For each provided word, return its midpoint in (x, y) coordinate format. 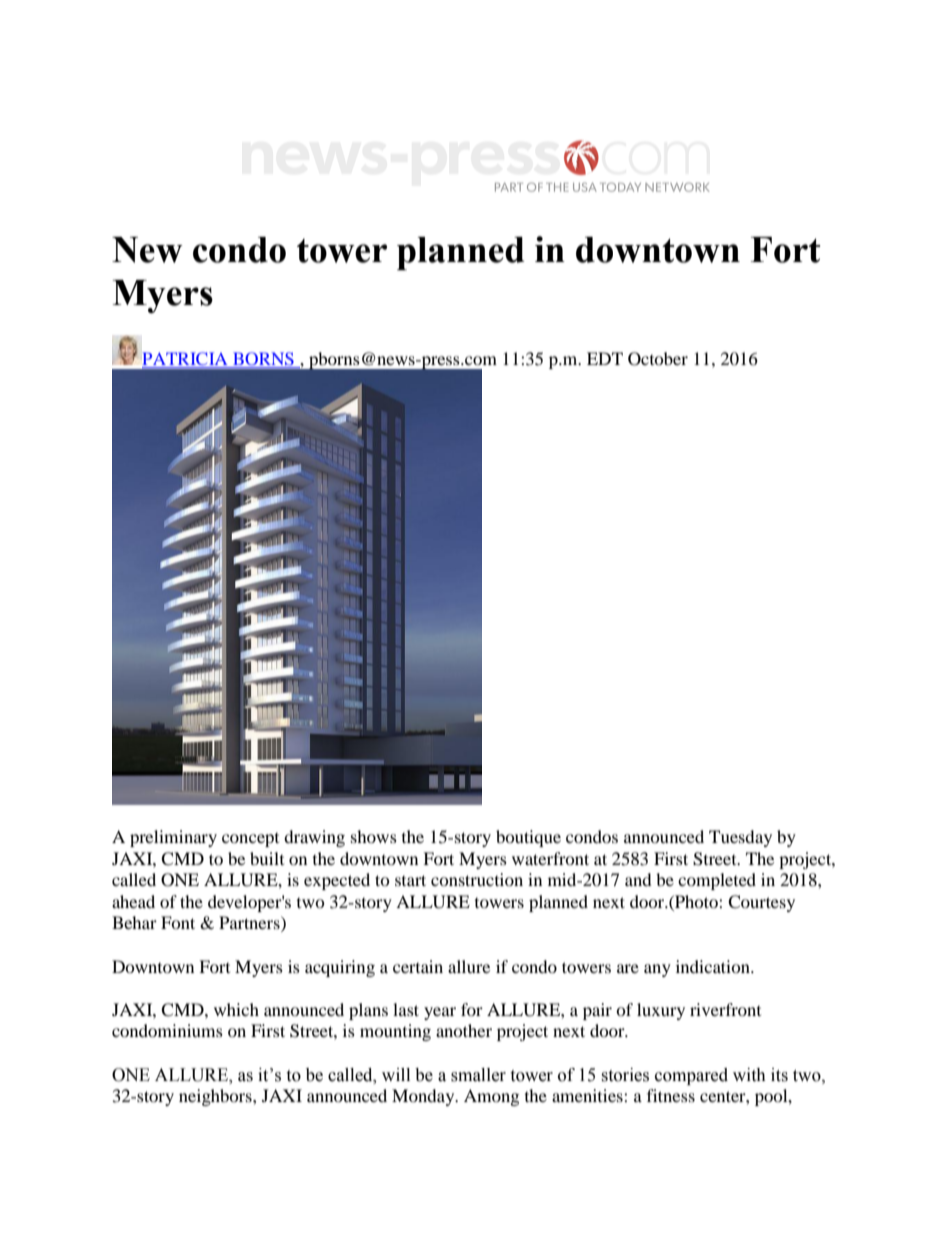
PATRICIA (186, 360)
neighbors (216, 1097)
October (658, 359)
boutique (528, 838)
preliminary (173, 838)
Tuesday (740, 838)
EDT (605, 358)
